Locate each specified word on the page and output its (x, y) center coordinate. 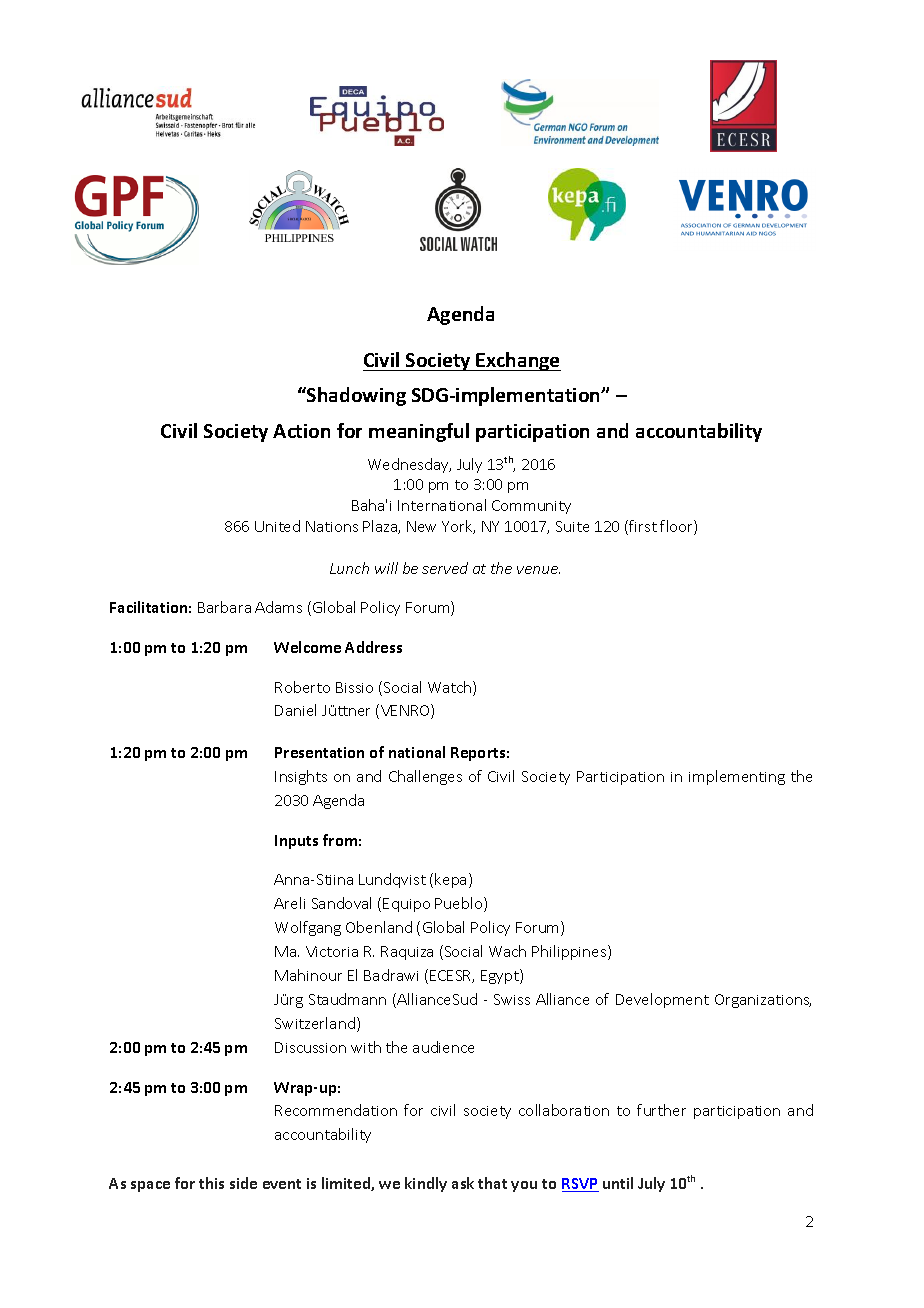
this (211, 1183)
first (642, 527)
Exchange (518, 361)
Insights (301, 777)
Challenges (425, 777)
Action (301, 431)
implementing (737, 777)
